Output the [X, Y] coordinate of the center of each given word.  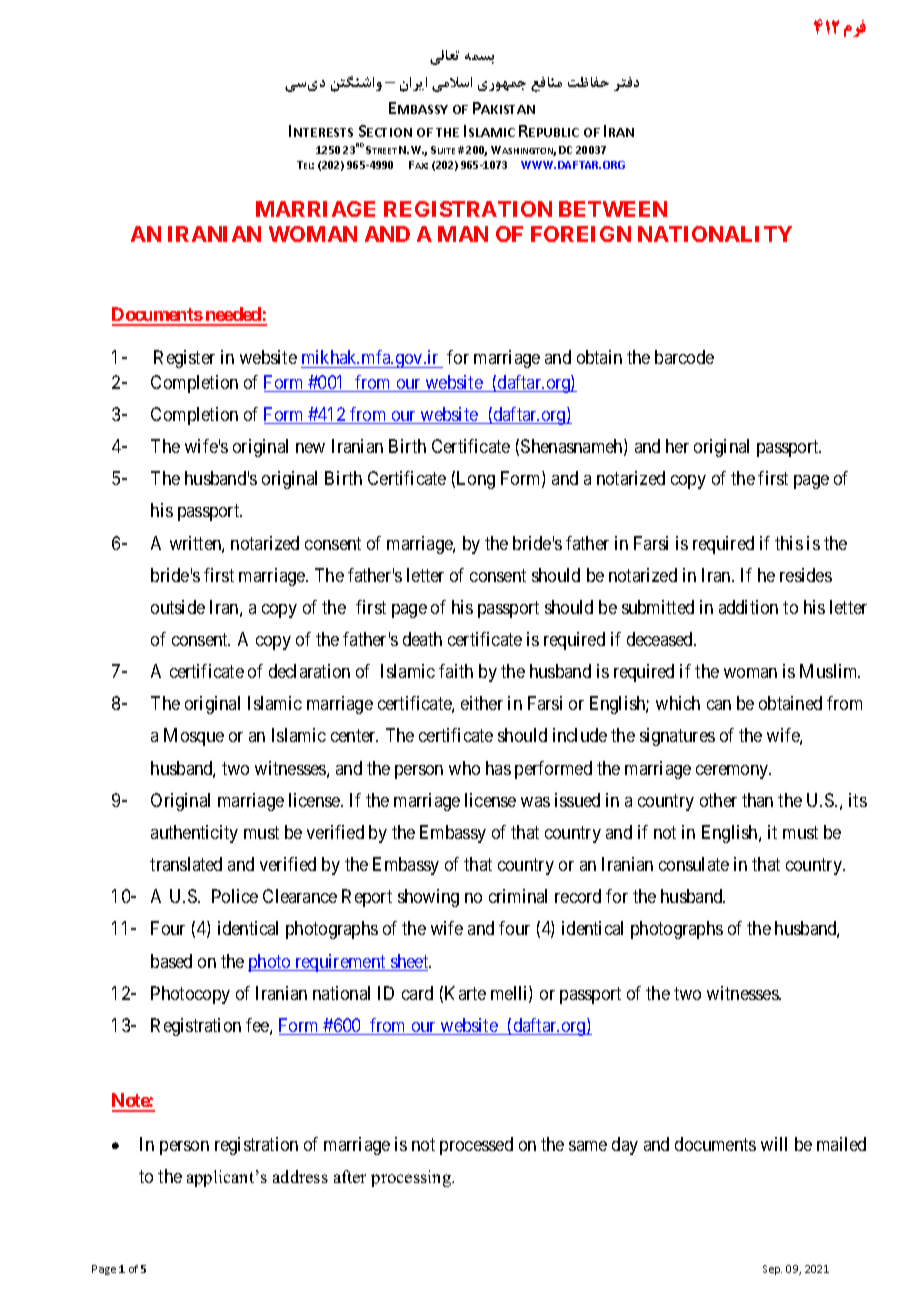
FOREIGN [581, 234]
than [757, 800]
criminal [518, 896]
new [310, 448]
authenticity [194, 834]
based [171, 961]
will [774, 1144]
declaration [309, 671]
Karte [465, 993]
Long [476, 480]
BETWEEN [613, 209]
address [300, 1176]
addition [748, 607]
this [789, 543]
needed [233, 316]
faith [456, 671]
